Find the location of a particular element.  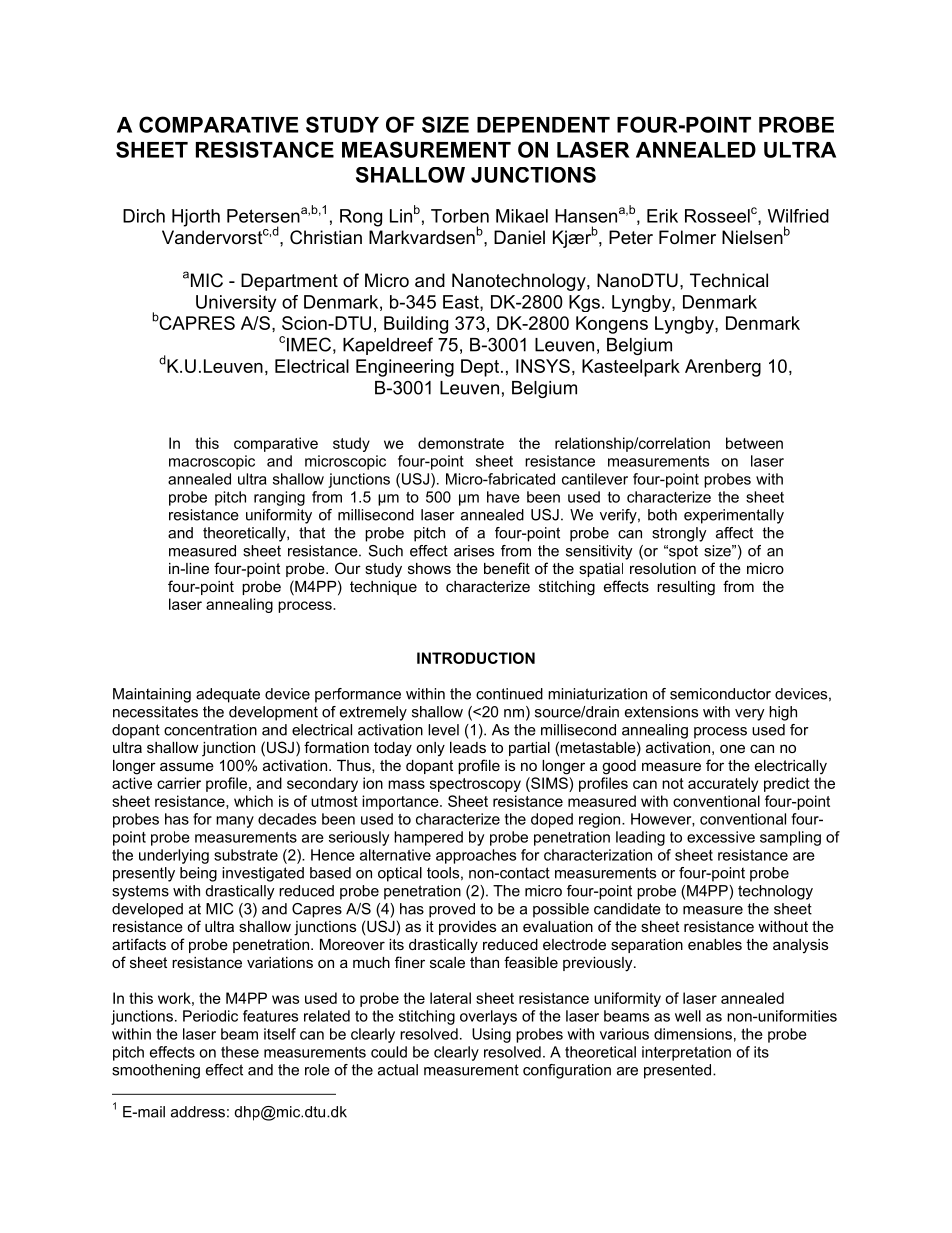

DEPENDENT is located at coordinates (543, 125).
